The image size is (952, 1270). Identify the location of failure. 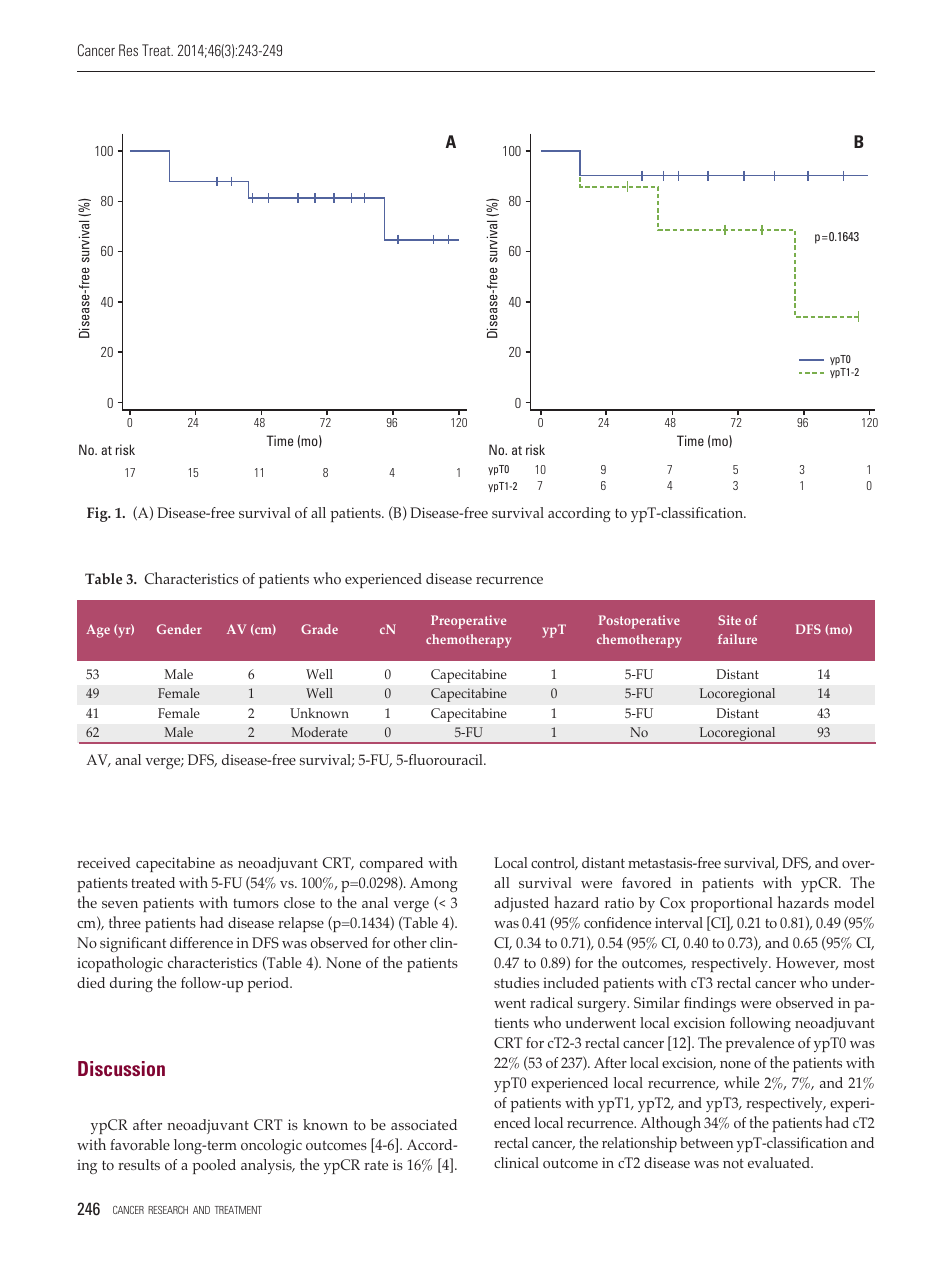
(737, 639).
